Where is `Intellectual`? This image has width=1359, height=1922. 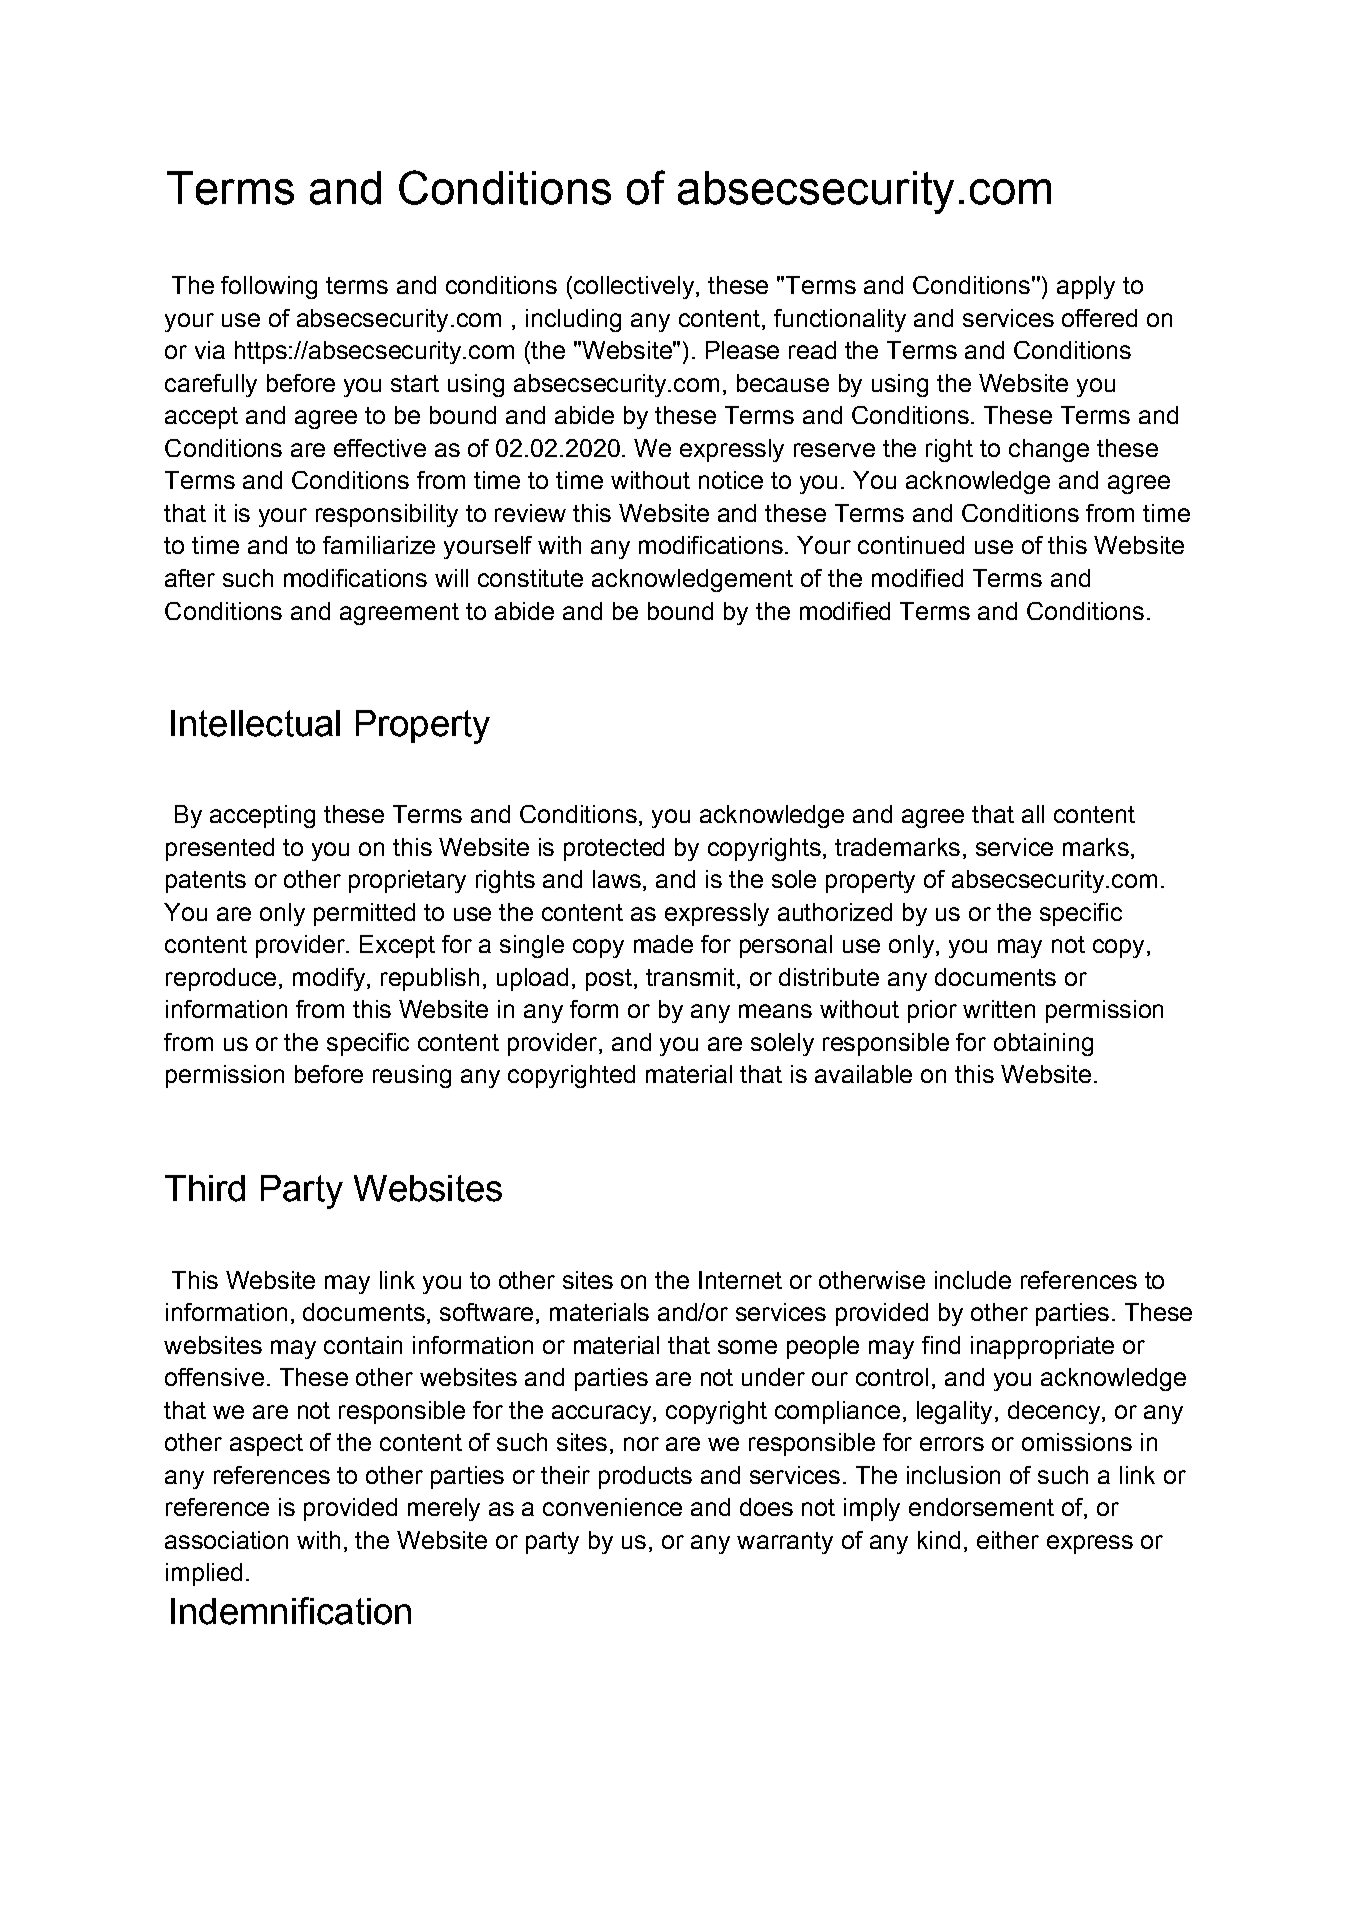
Intellectual is located at coordinates (255, 723).
